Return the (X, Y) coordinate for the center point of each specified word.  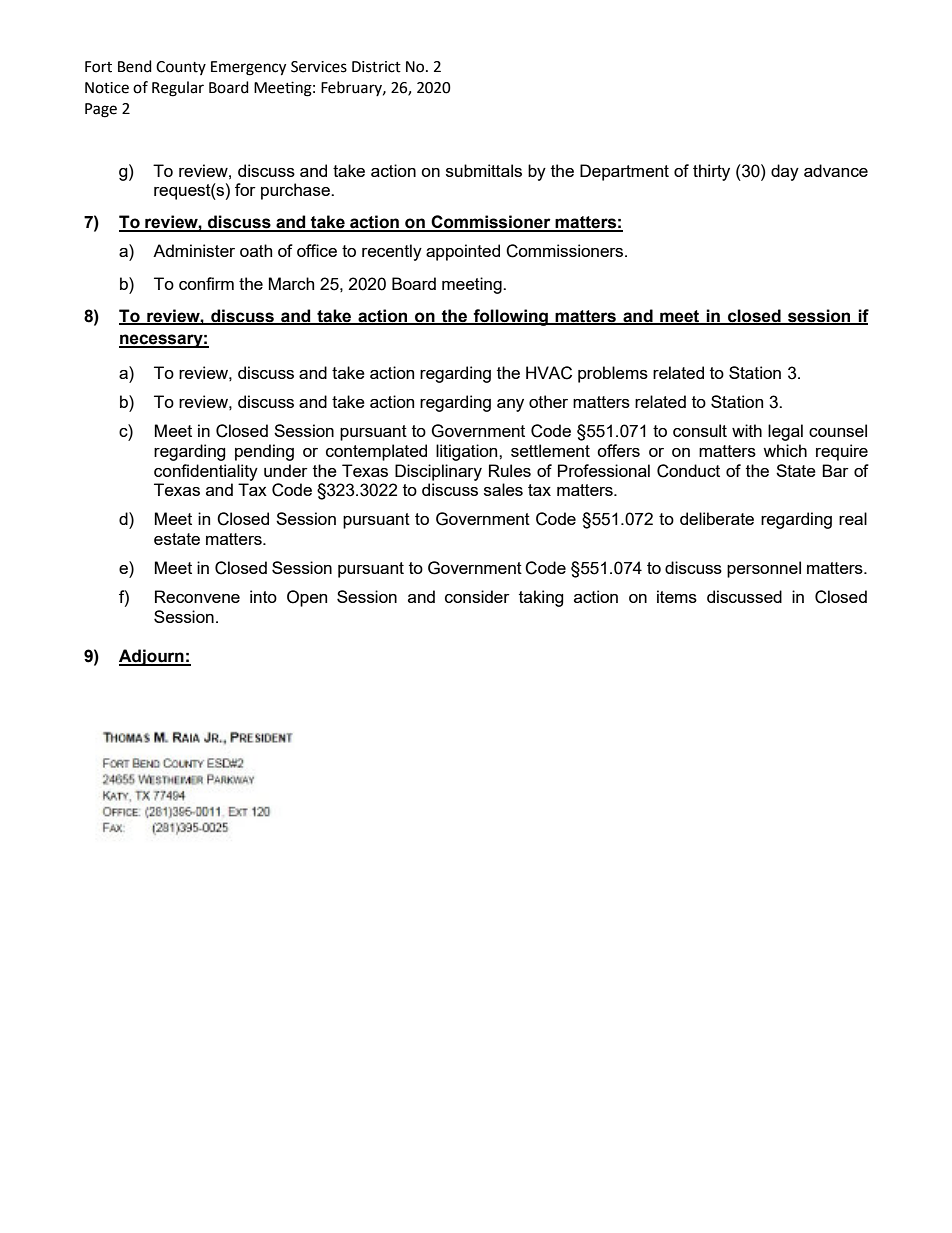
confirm (206, 283)
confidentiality (206, 472)
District (376, 67)
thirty (711, 172)
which (785, 450)
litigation (468, 452)
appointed (463, 252)
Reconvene (197, 596)
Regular (178, 89)
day (785, 172)
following (511, 317)
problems (613, 374)
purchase (296, 191)
